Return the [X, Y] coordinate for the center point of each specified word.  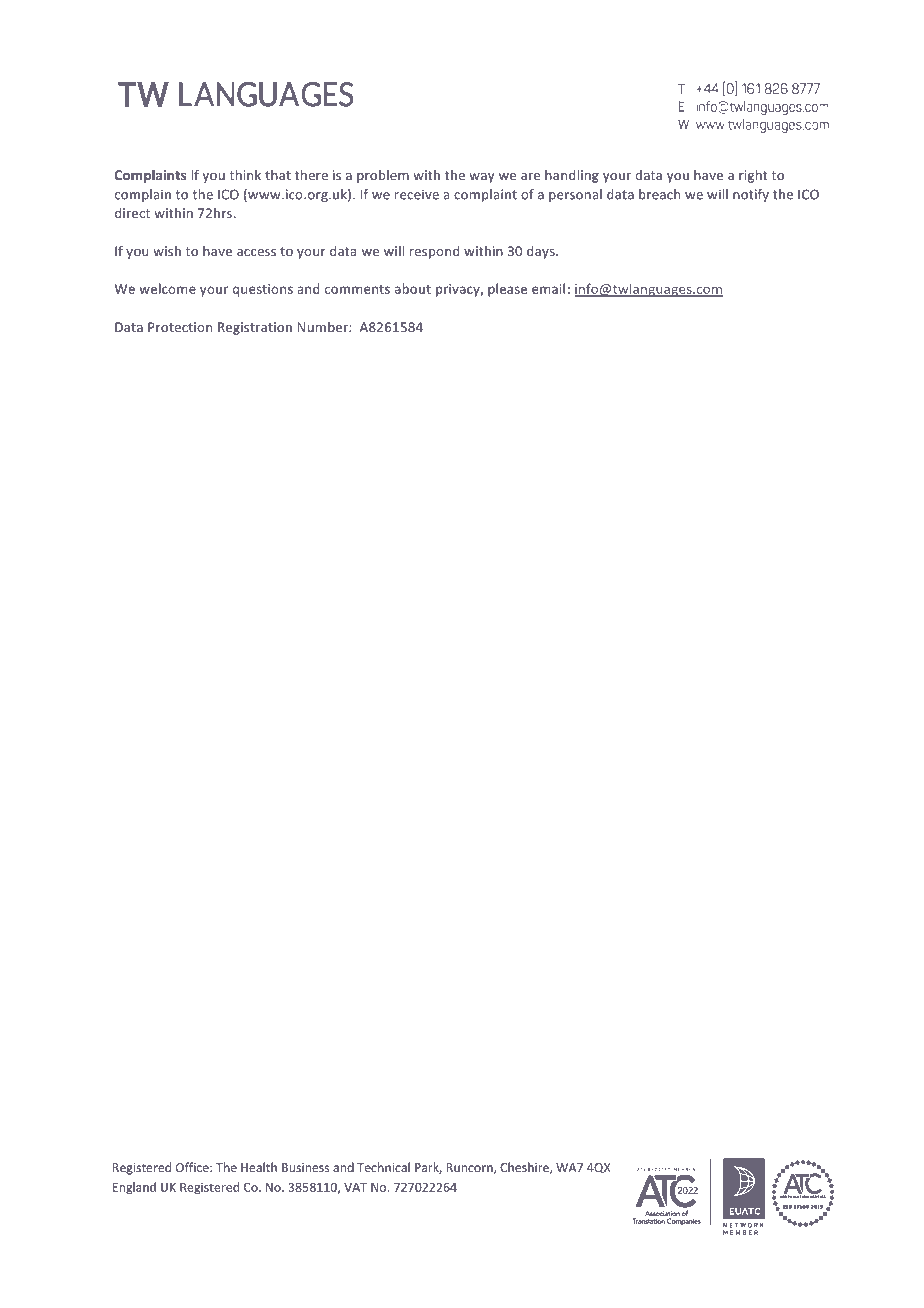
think [245, 175]
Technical [383, 1167]
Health [259, 1167]
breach [659, 194]
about [413, 288]
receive [417, 194]
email [548, 288]
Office [193, 1167]
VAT [355, 1187]
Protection [180, 327]
